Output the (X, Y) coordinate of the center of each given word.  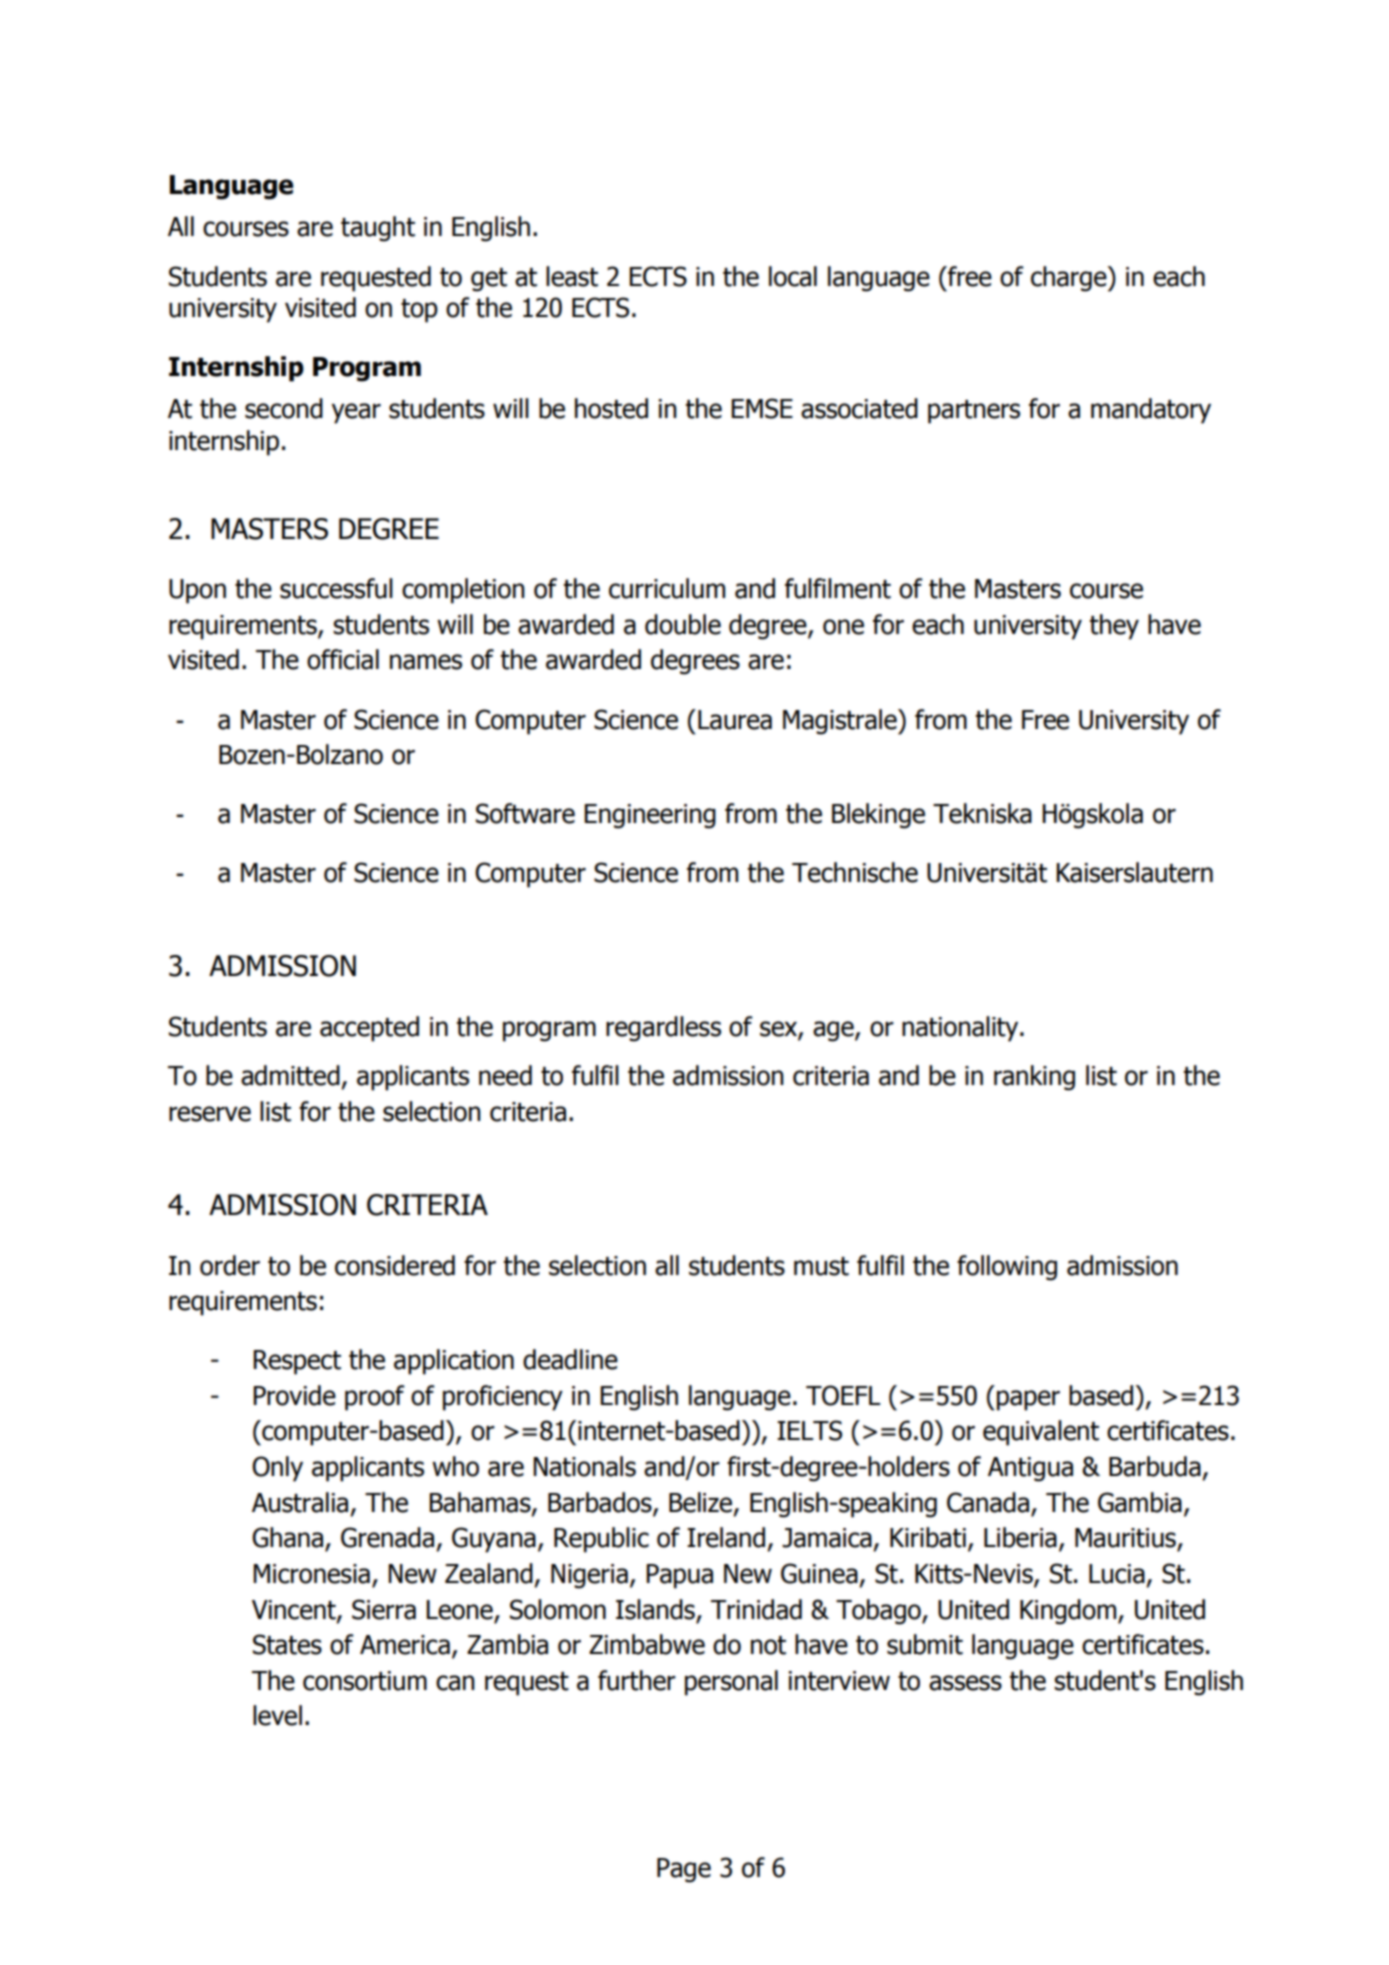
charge (1070, 279)
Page (684, 1870)
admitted (290, 1075)
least (572, 276)
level (277, 1715)
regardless (663, 1029)
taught (378, 229)
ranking (1034, 1078)
